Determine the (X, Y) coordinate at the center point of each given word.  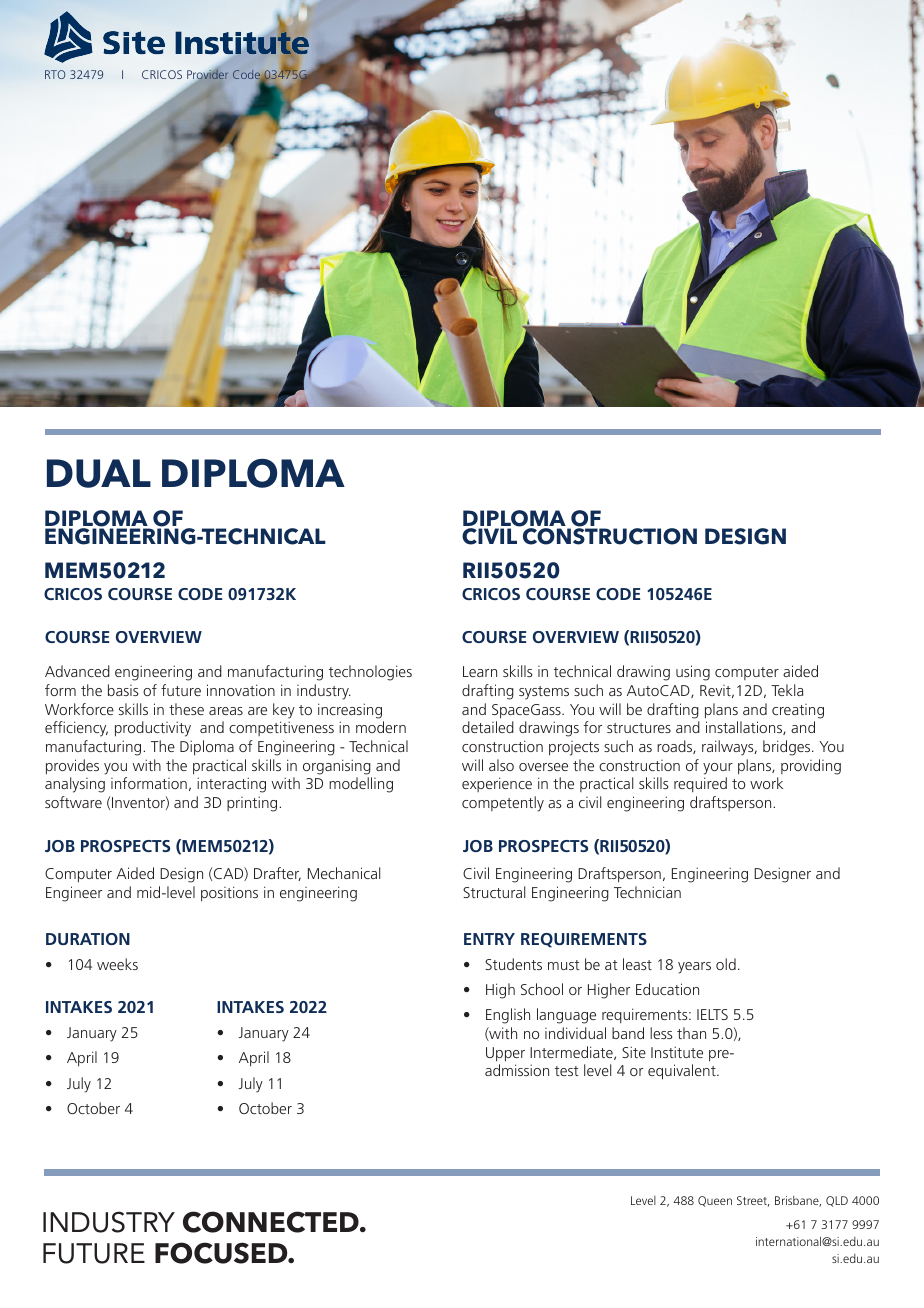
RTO (55, 74)
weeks (117, 964)
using (693, 673)
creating (798, 711)
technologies (370, 673)
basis (123, 690)
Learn (480, 671)
